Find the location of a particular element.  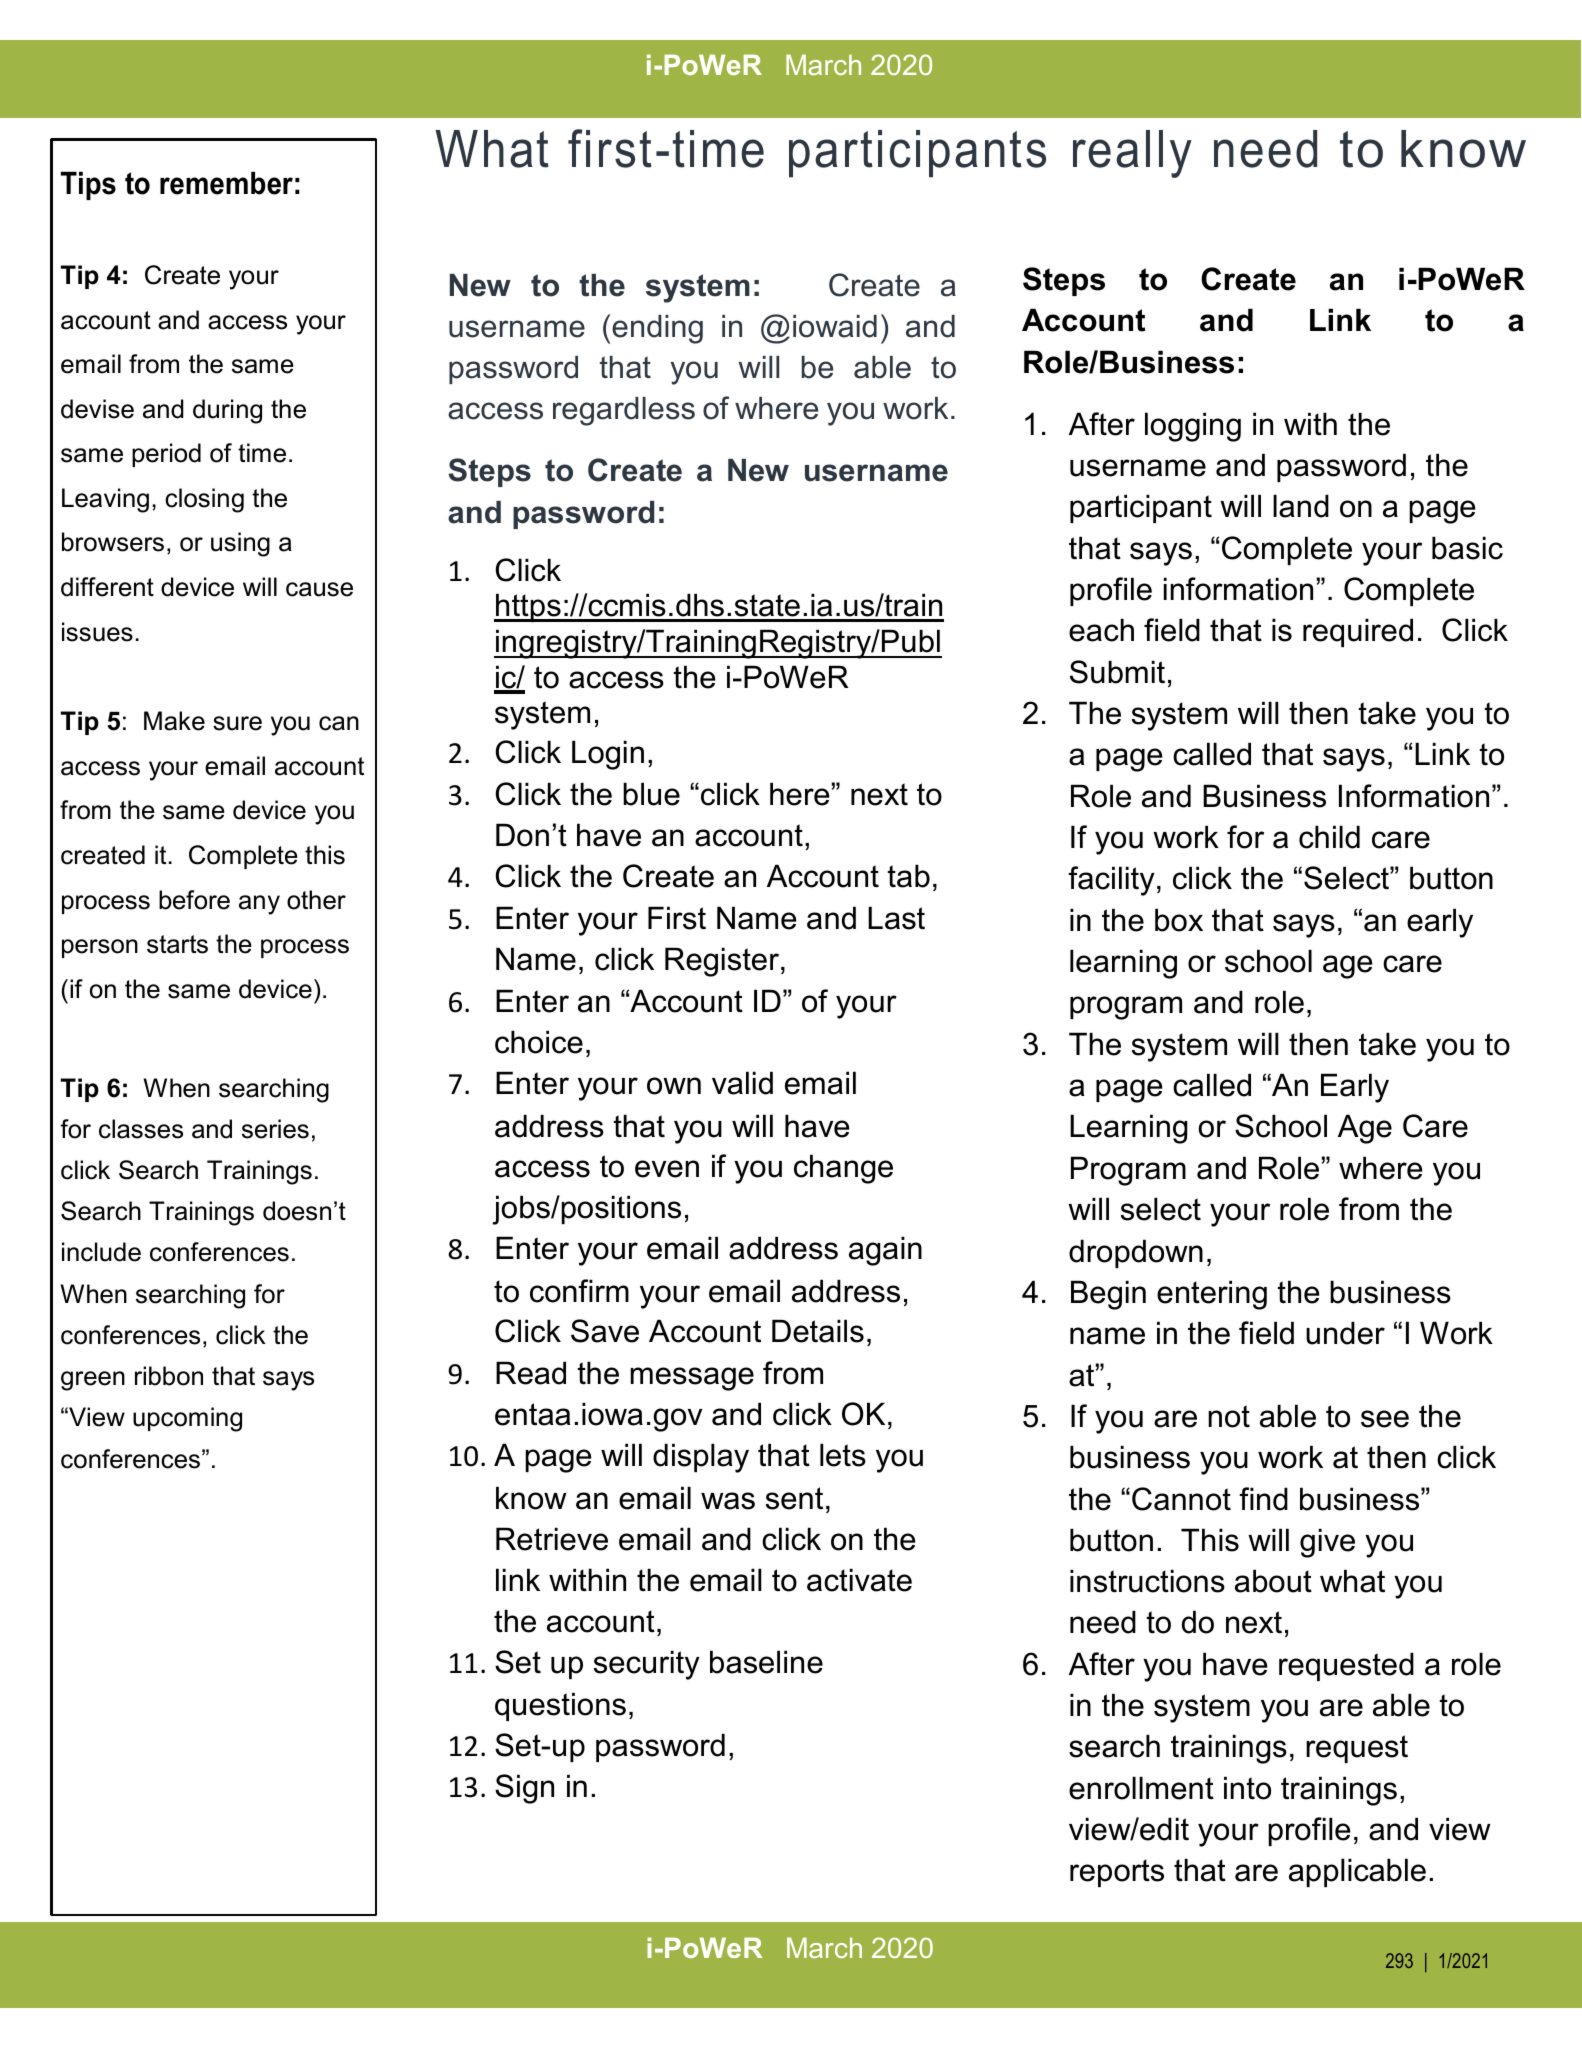

remember is located at coordinates (226, 183).
